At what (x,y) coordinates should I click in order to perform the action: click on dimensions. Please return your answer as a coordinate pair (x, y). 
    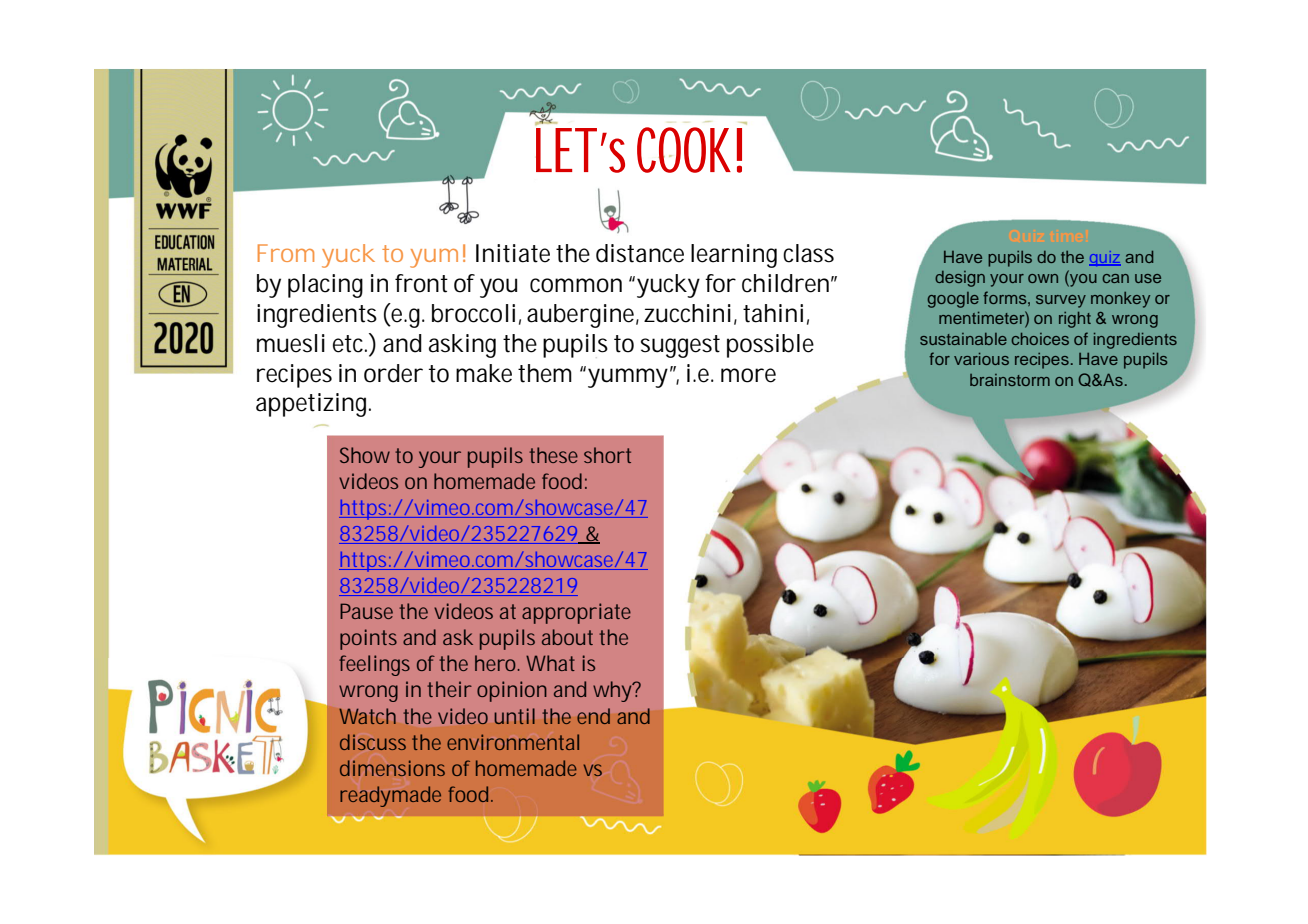
    Looking at the image, I should click on (392, 768).
